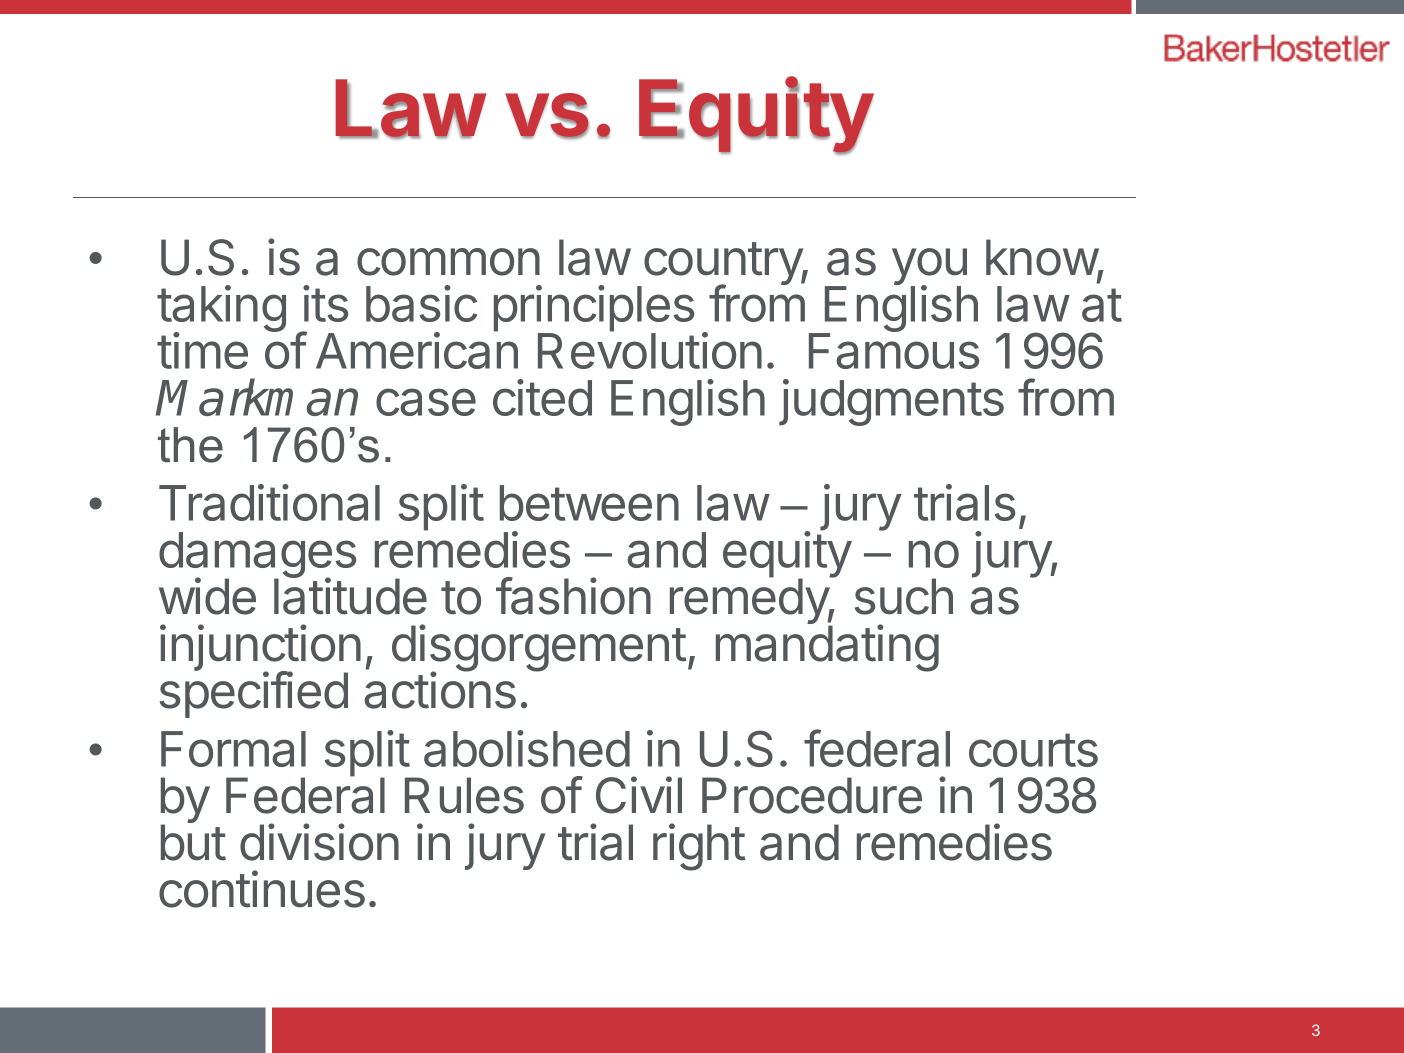  Describe the element at coordinates (573, 596) in the screenshot. I see `fashion` at that location.
